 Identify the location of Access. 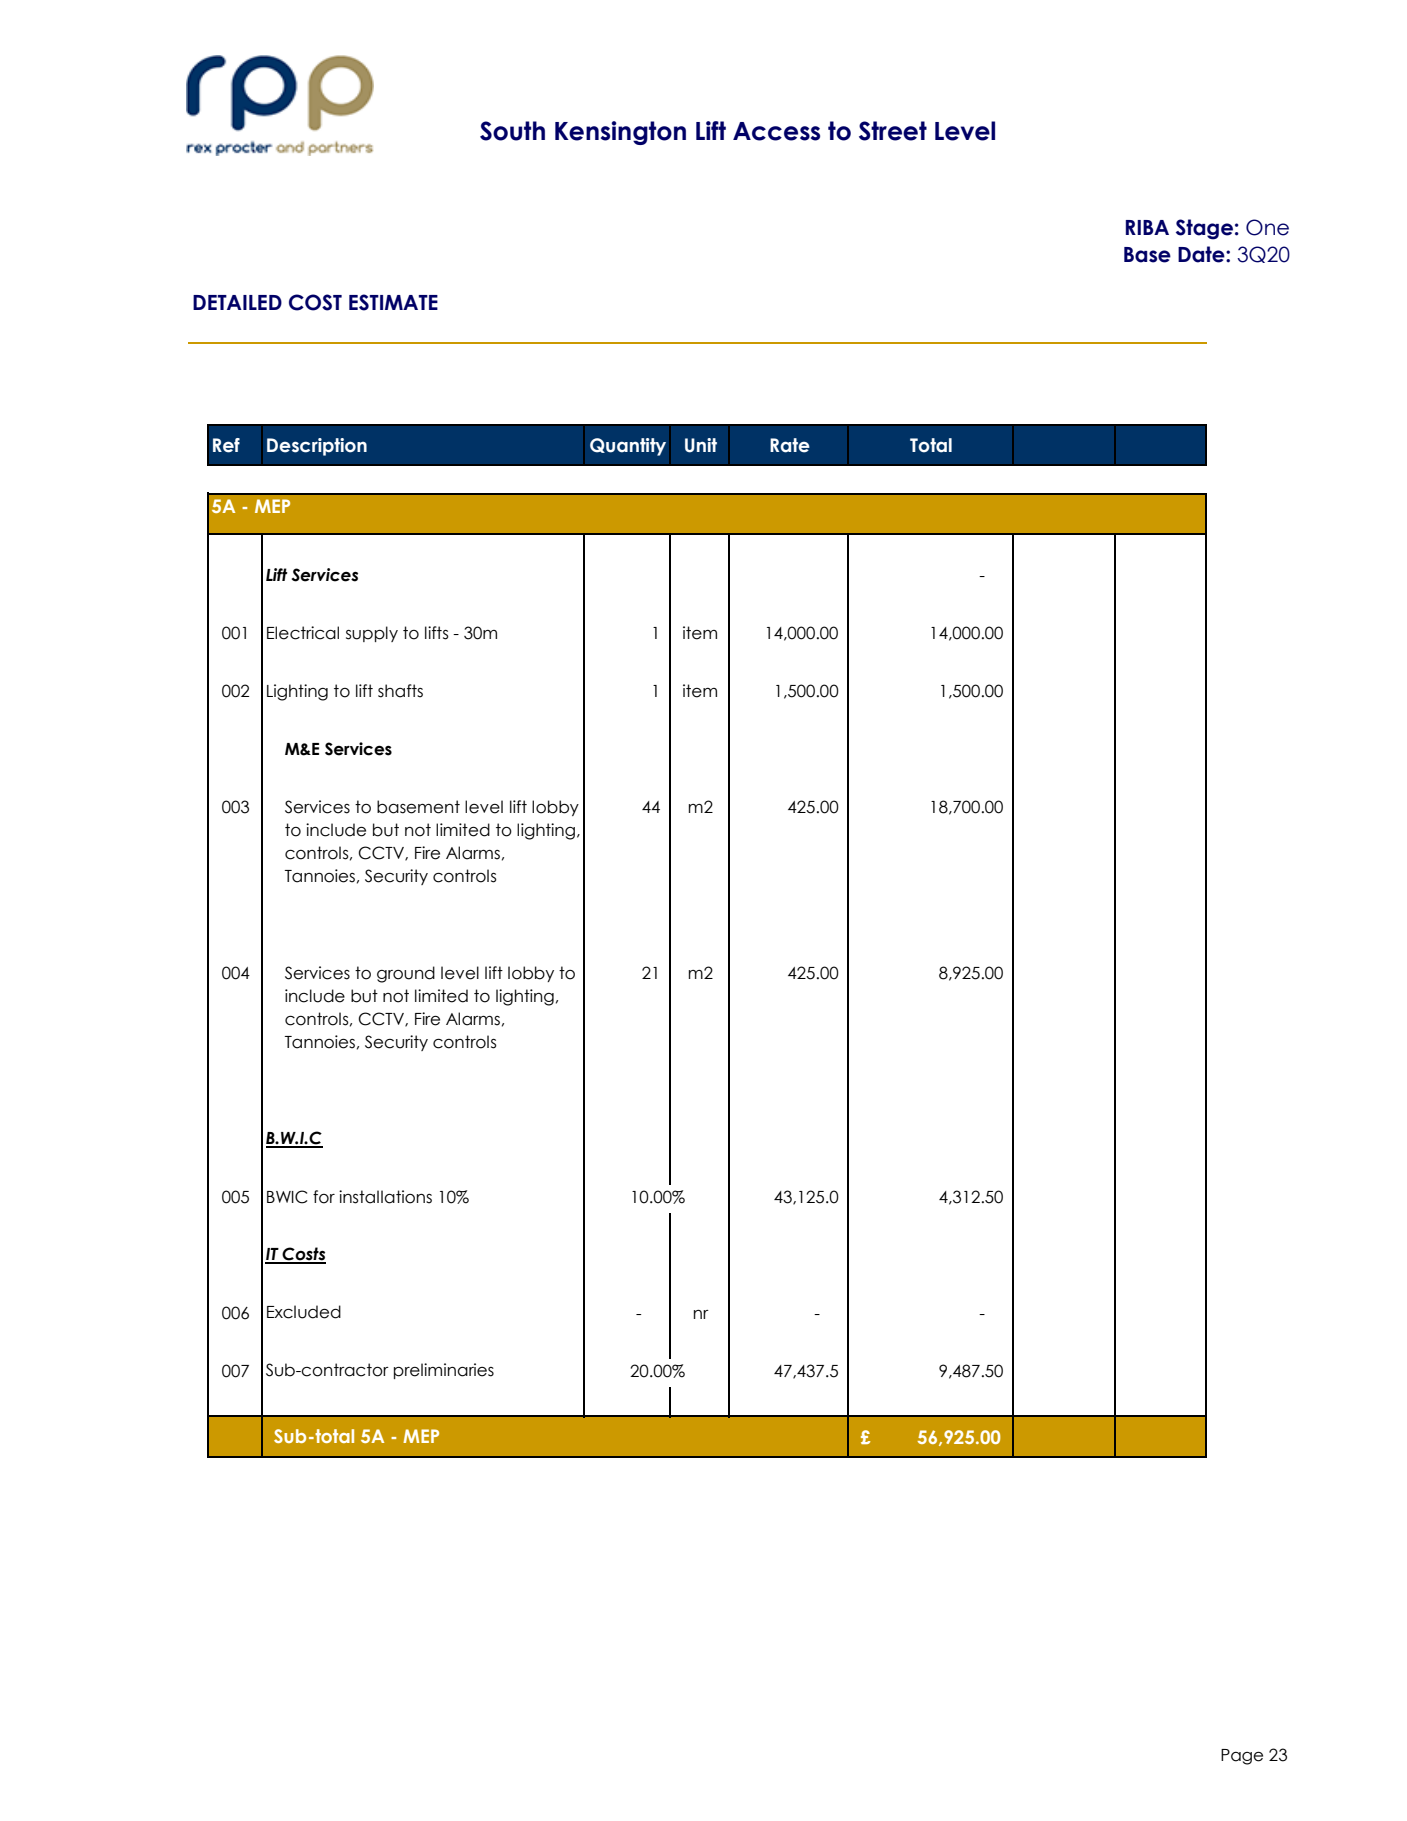
(776, 131).
